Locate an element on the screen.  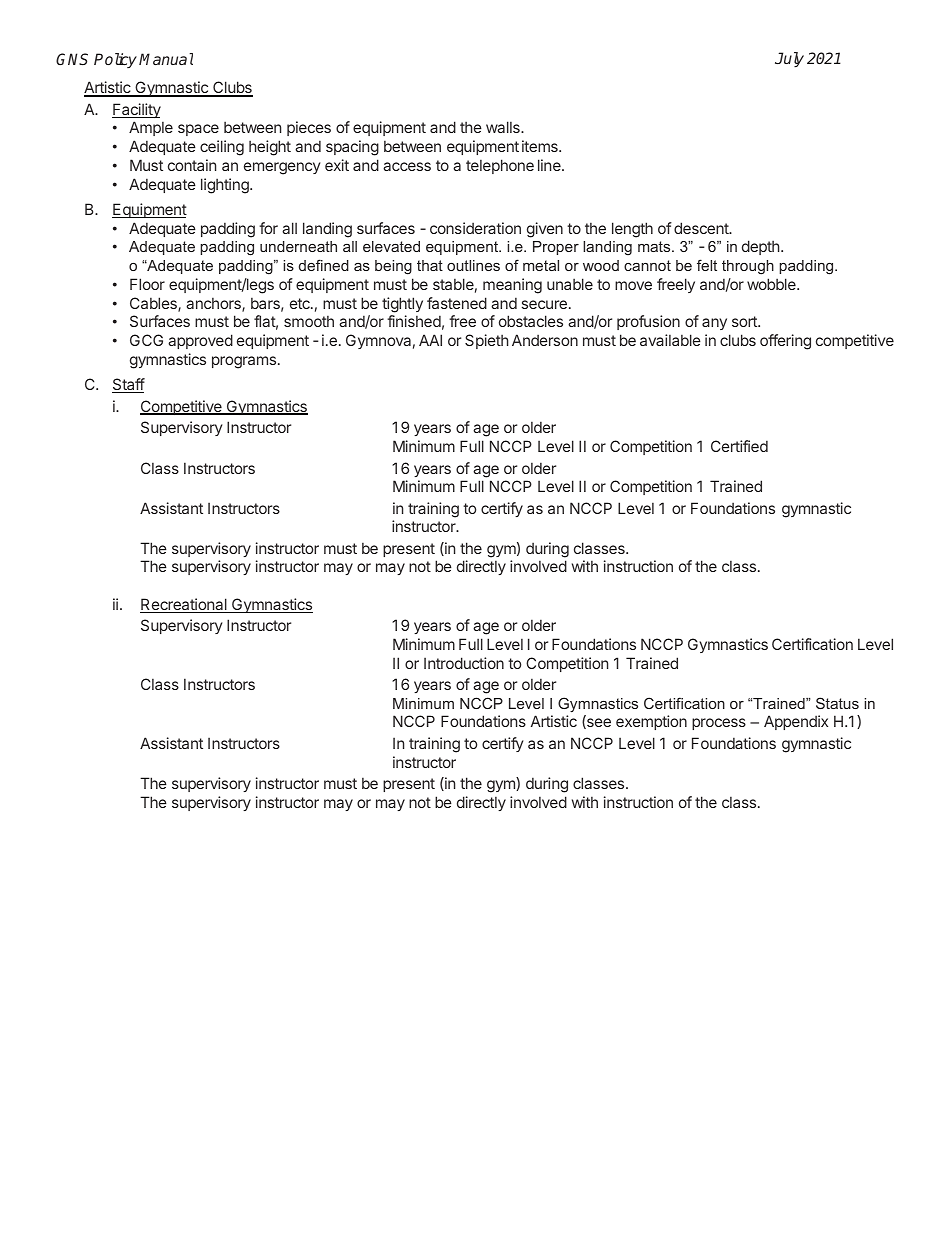
Certified is located at coordinates (739, 446).
